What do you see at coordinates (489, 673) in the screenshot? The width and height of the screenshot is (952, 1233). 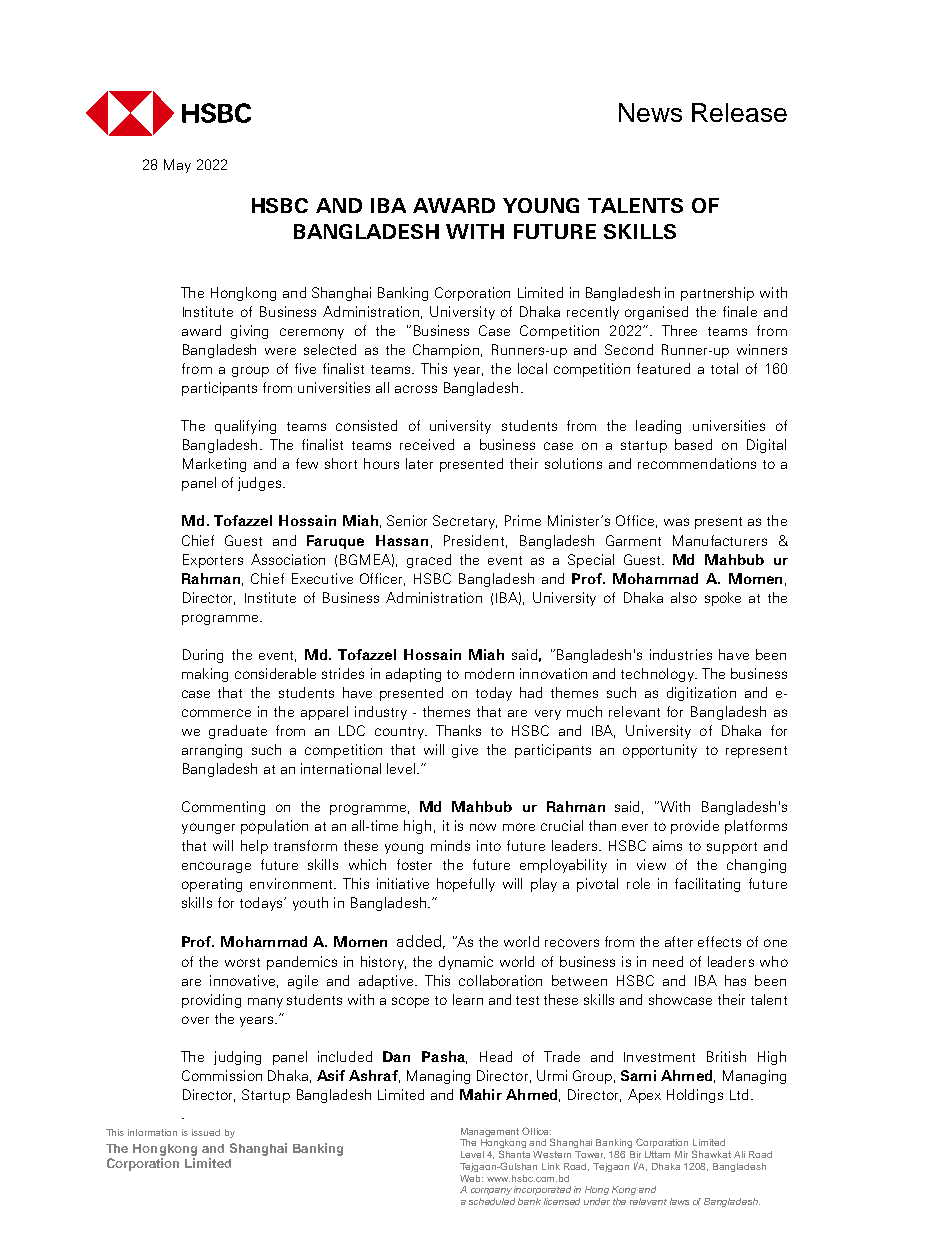 I see `modern` at bounding box center [489, 673].
